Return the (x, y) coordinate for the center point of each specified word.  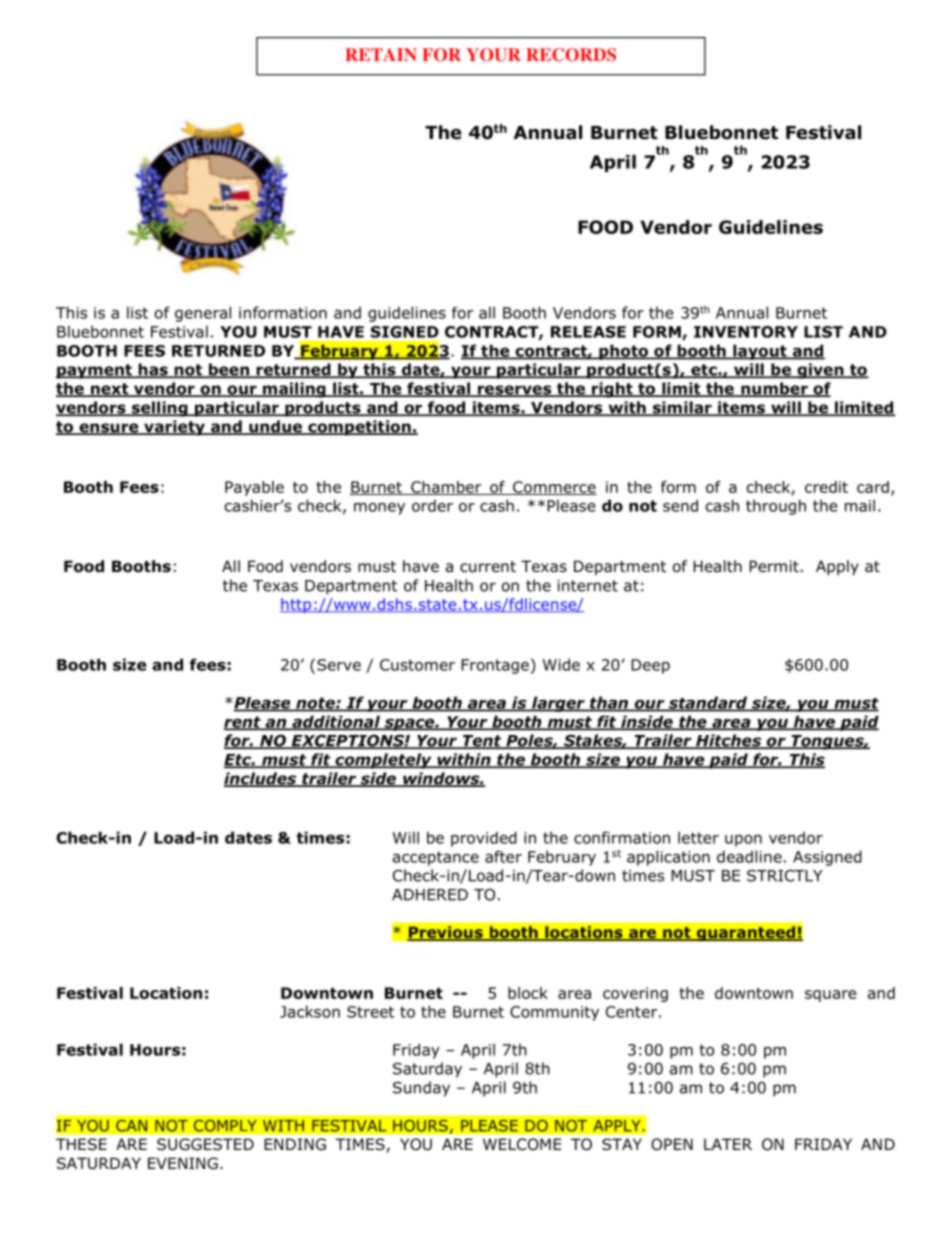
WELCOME (522, 1144)
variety (174, 428)
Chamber (446, 488)
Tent (482, 742)
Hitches (729, 741)
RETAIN (381, 54)
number (774, 389)
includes (261, 779)
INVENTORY (746, 332)
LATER (728, 1144)
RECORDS (571, 55)
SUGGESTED (205, 1144)
